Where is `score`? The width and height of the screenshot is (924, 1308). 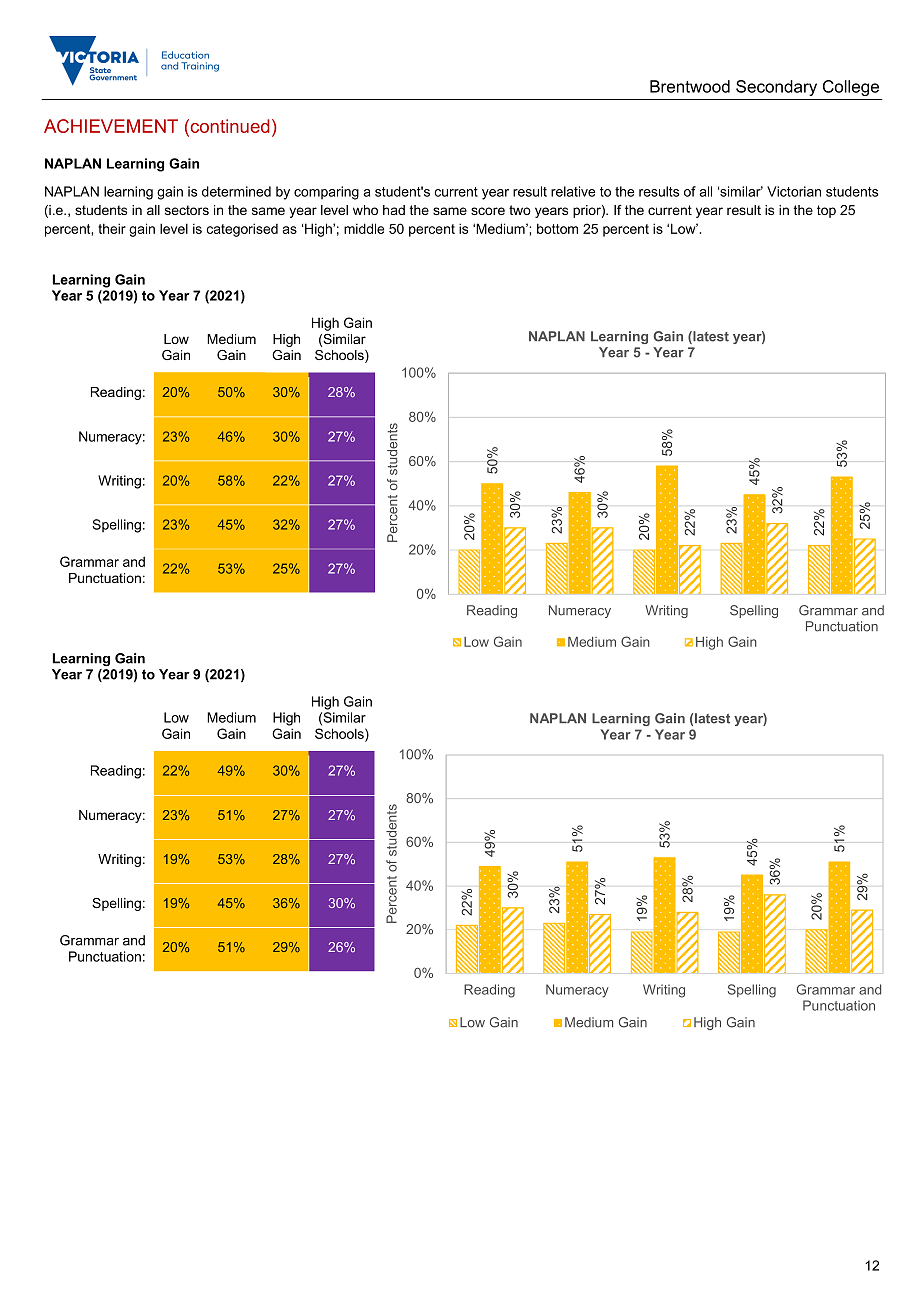
score is located at coordinates (488, 211).
